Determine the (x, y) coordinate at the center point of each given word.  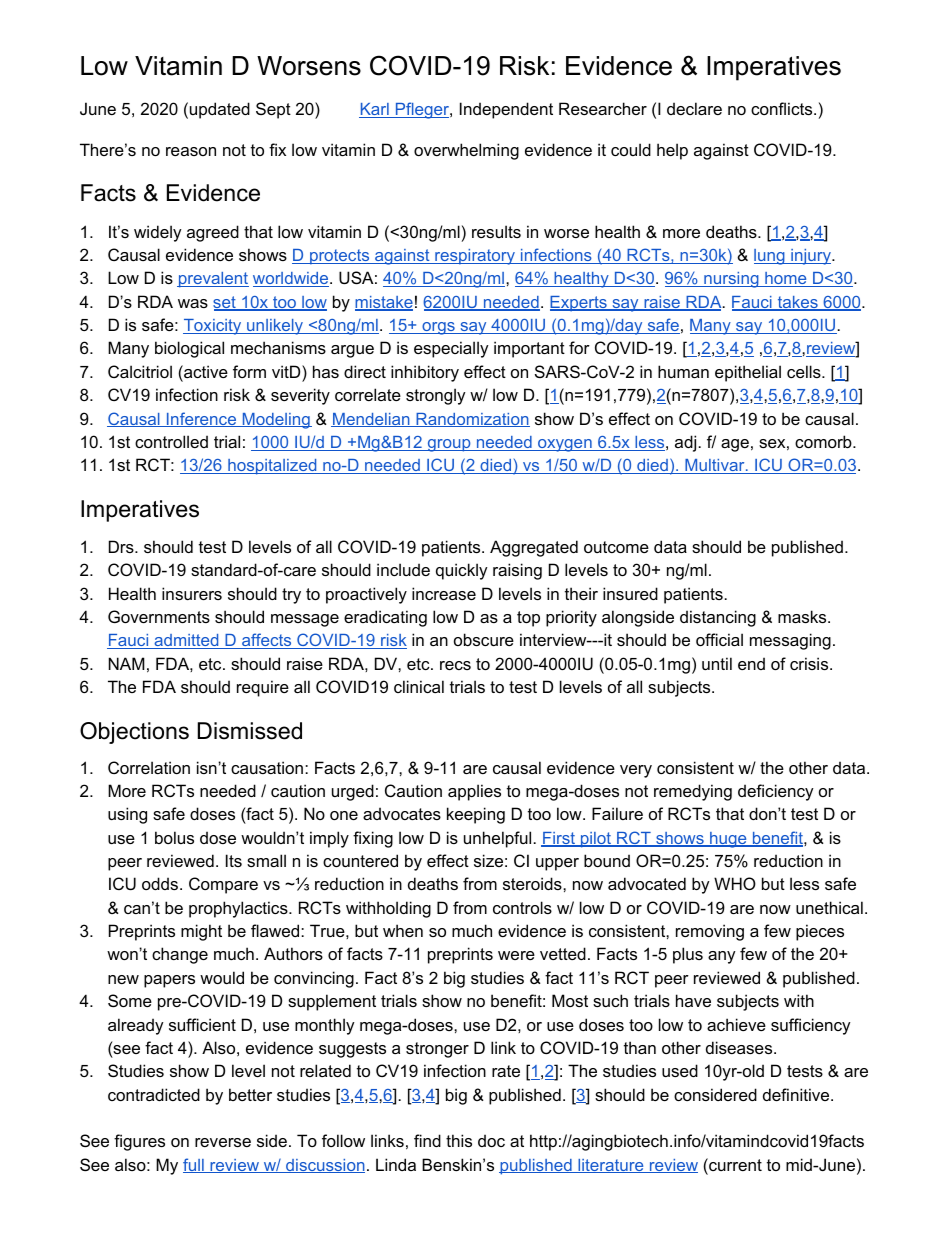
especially (451, 349)
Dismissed (250, 731)
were (516, 955)
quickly (462, 571)
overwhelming (466, 151)
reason (191, 151)
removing (710, 932)
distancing (718, 618)
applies (474, 792)
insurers (192, 593)
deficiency (776, 792)
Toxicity (213, 327)
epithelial (748, 373)
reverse (223, 1142)
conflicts (783, 108)
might (201, 932)
